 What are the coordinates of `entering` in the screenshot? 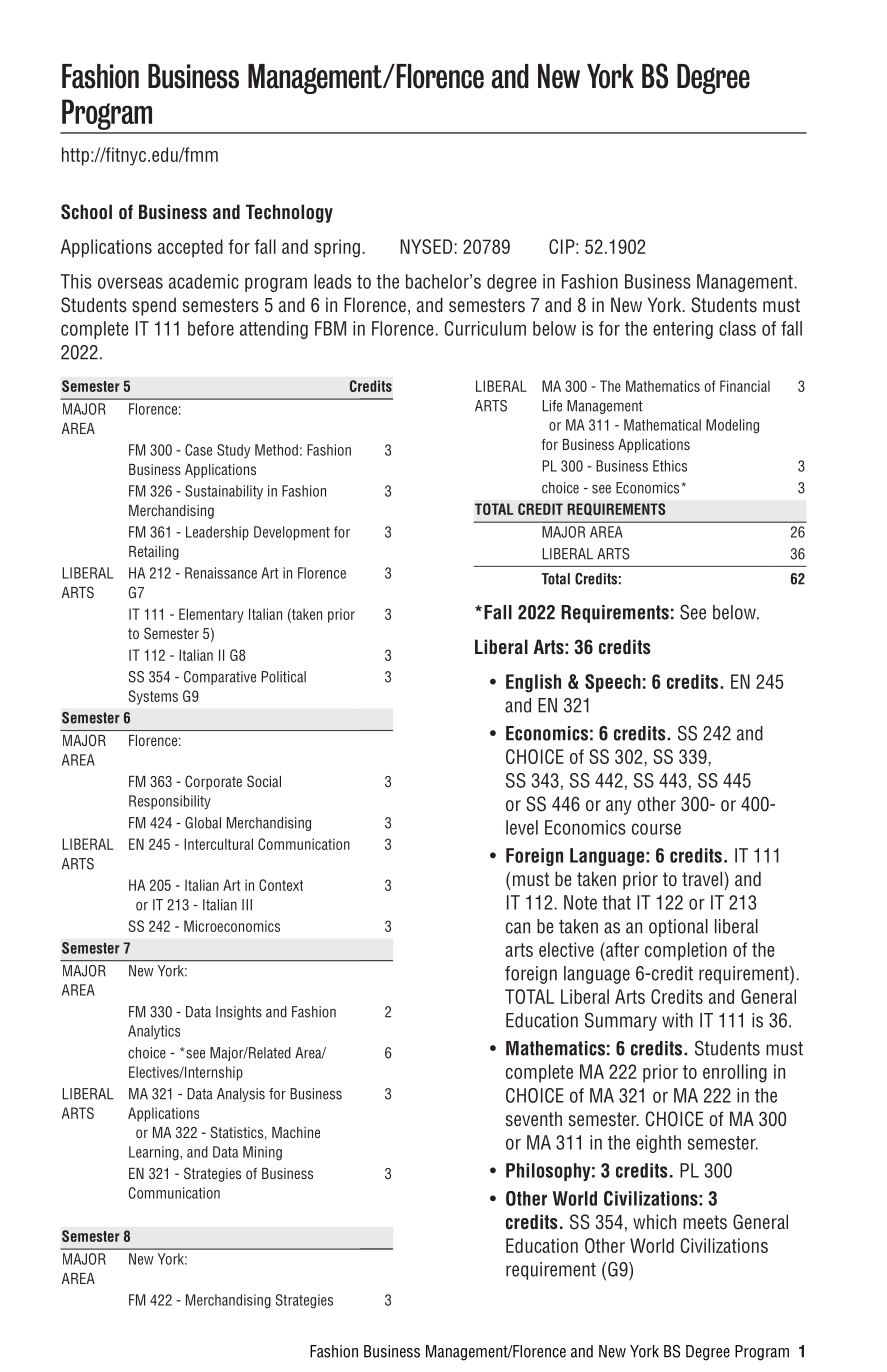 It's located at (683, 330).
